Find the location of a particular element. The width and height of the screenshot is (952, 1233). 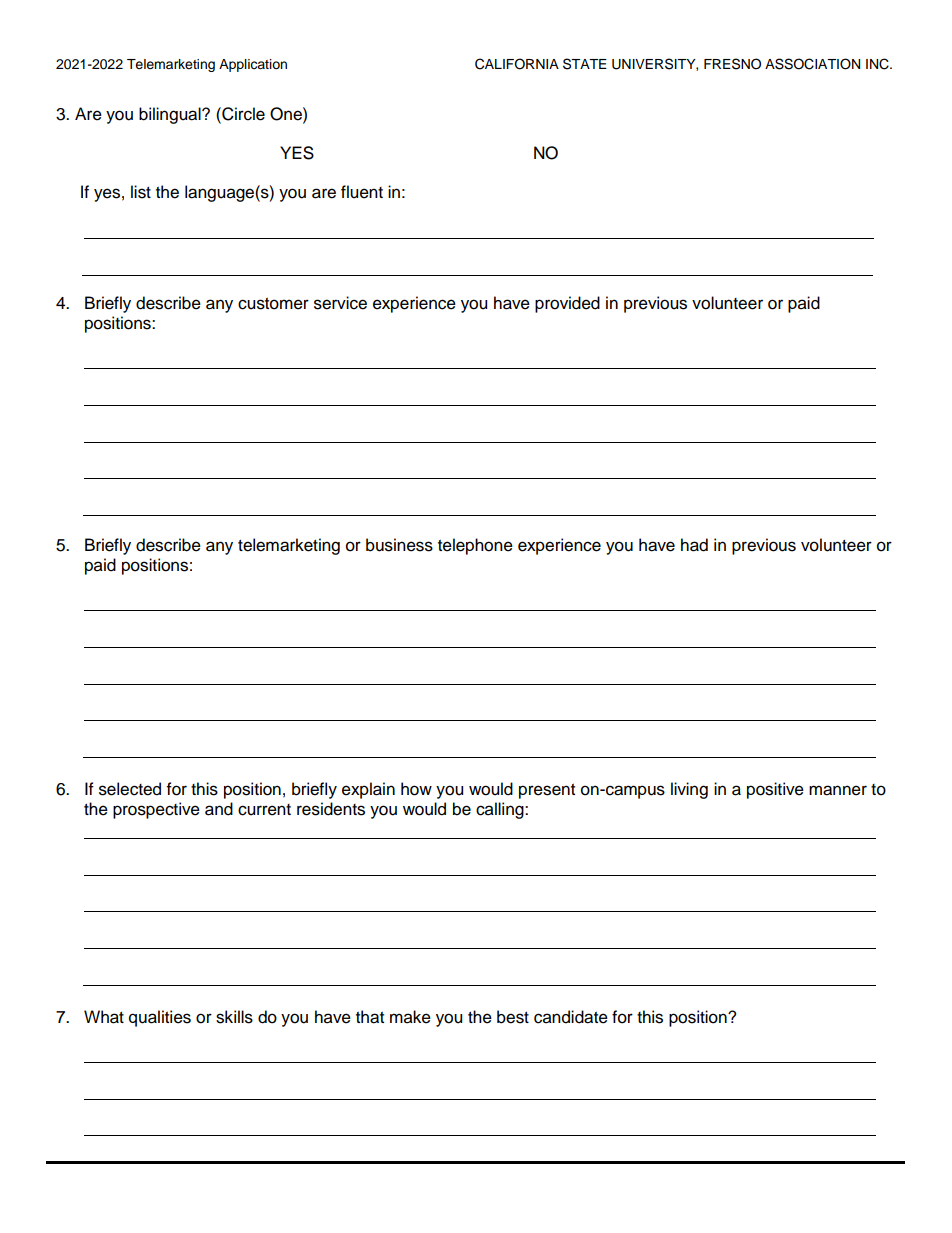

provided is located at coordinates (567, 304).
